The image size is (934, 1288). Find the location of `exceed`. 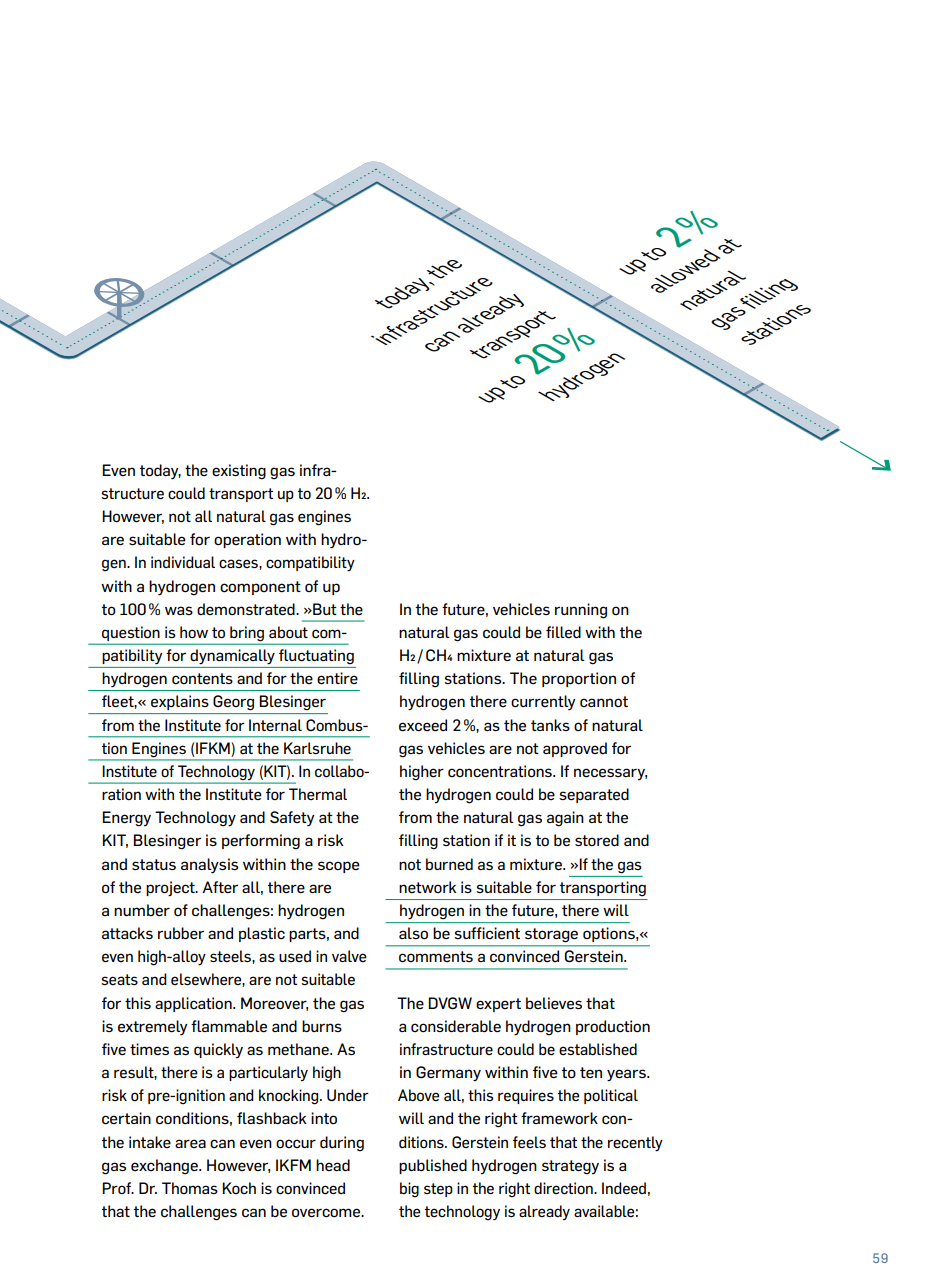

exceed is located at coordinates (423, 725).
